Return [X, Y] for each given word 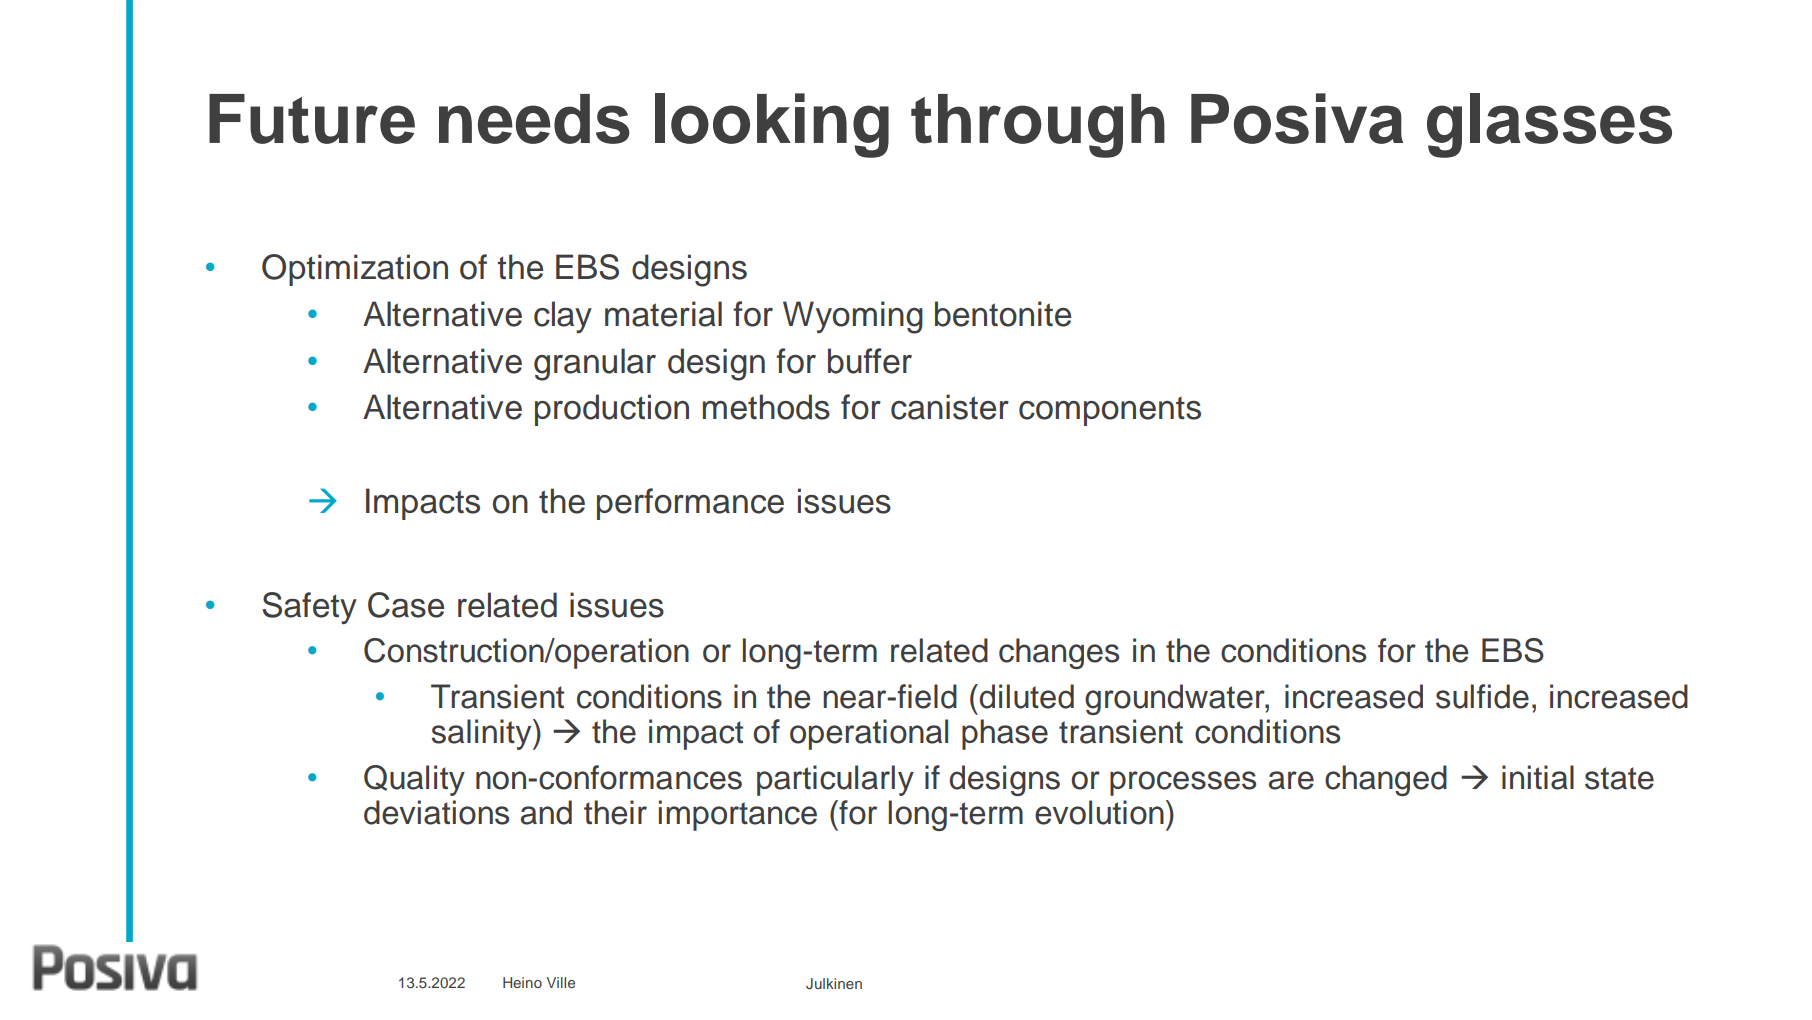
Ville [561, 982]
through [1038, 126]
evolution [1099, 812]
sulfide [1482, 696]
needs [534, 119]
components [1110, 411]
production [612, 410]
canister [950, 407]
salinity [482, 734]
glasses [1549, 125]
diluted [1026, 696]
